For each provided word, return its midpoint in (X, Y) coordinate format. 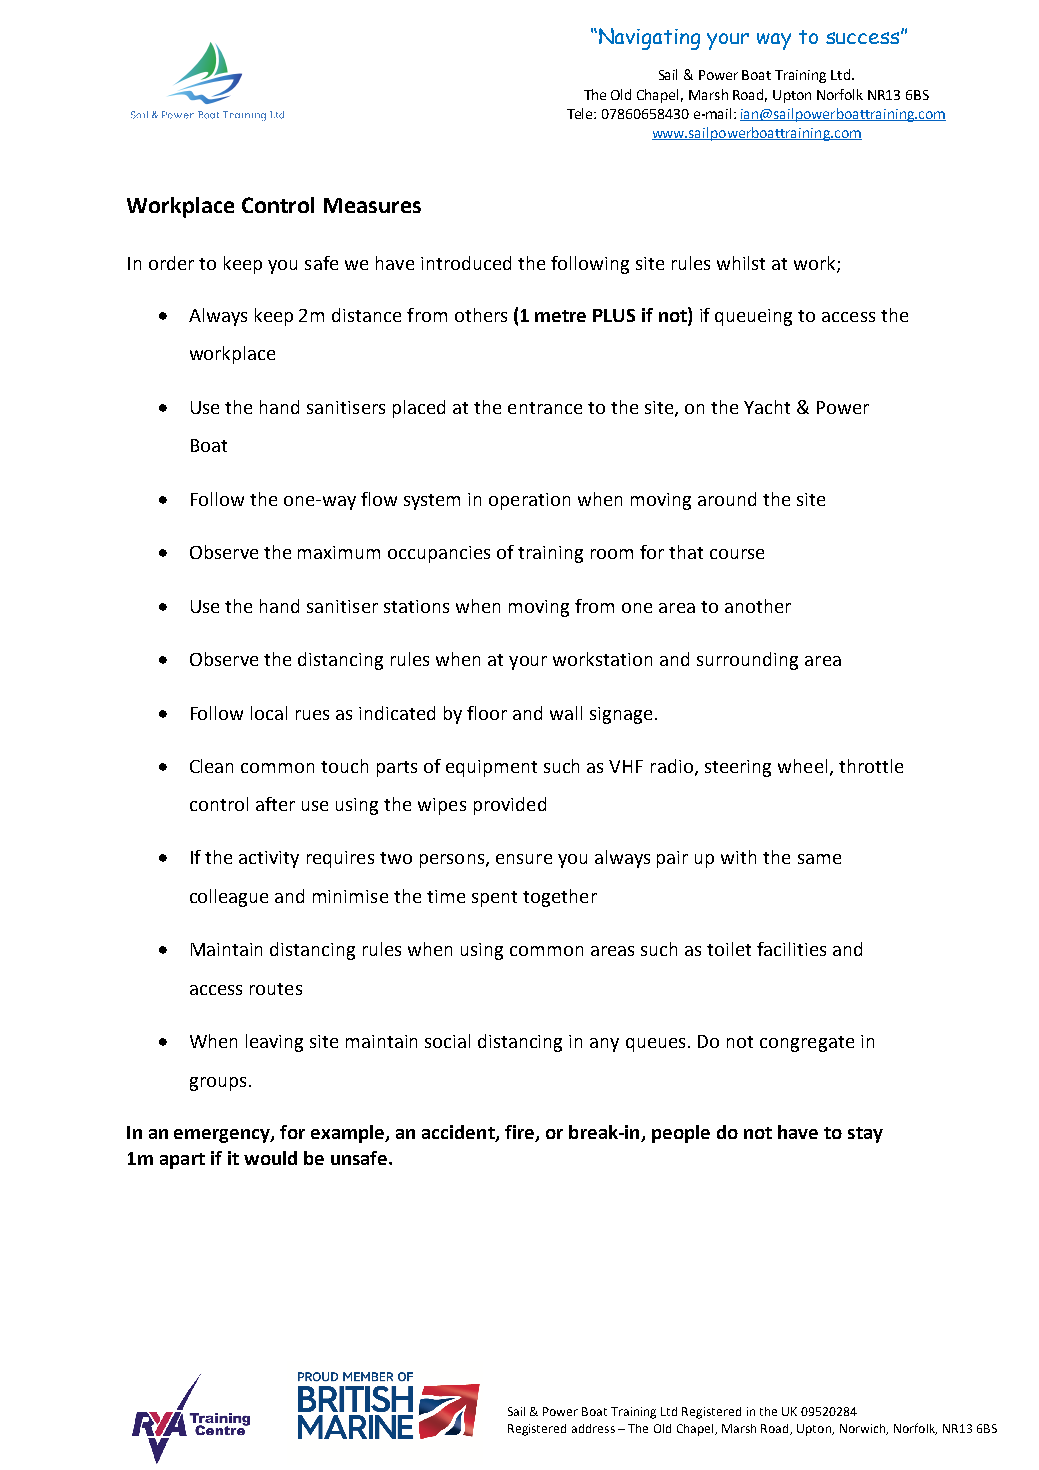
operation (529, 501)
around (727, 499)
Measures (372, 205)
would (270, 1158)
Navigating (649, 39)
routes (276, 989)
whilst (741, 263)
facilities (791, 949)
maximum (339, 552)
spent (494, 899)
